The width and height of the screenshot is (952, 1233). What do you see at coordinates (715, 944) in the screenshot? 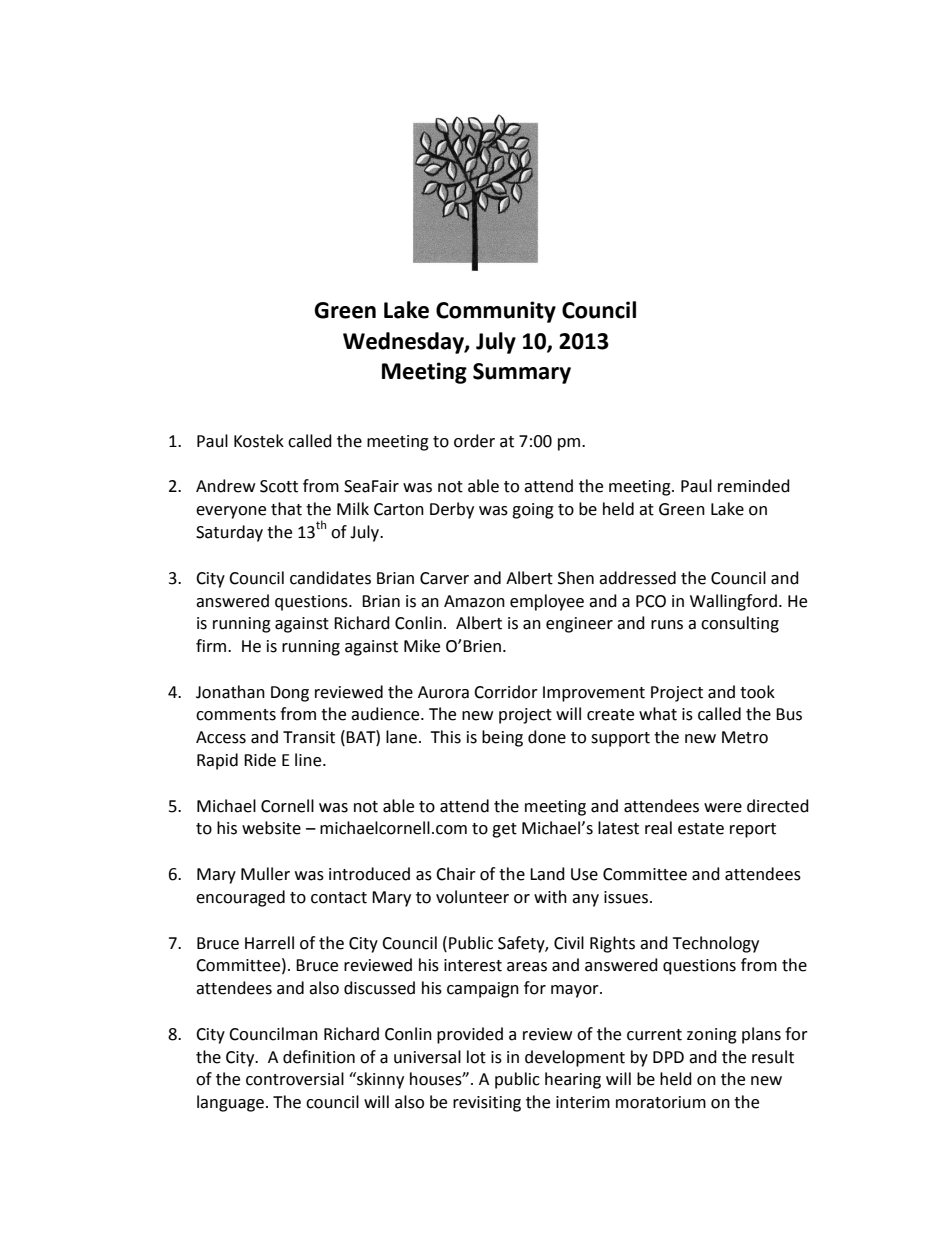
I see `Technology` at bounding box center [715, 944].
